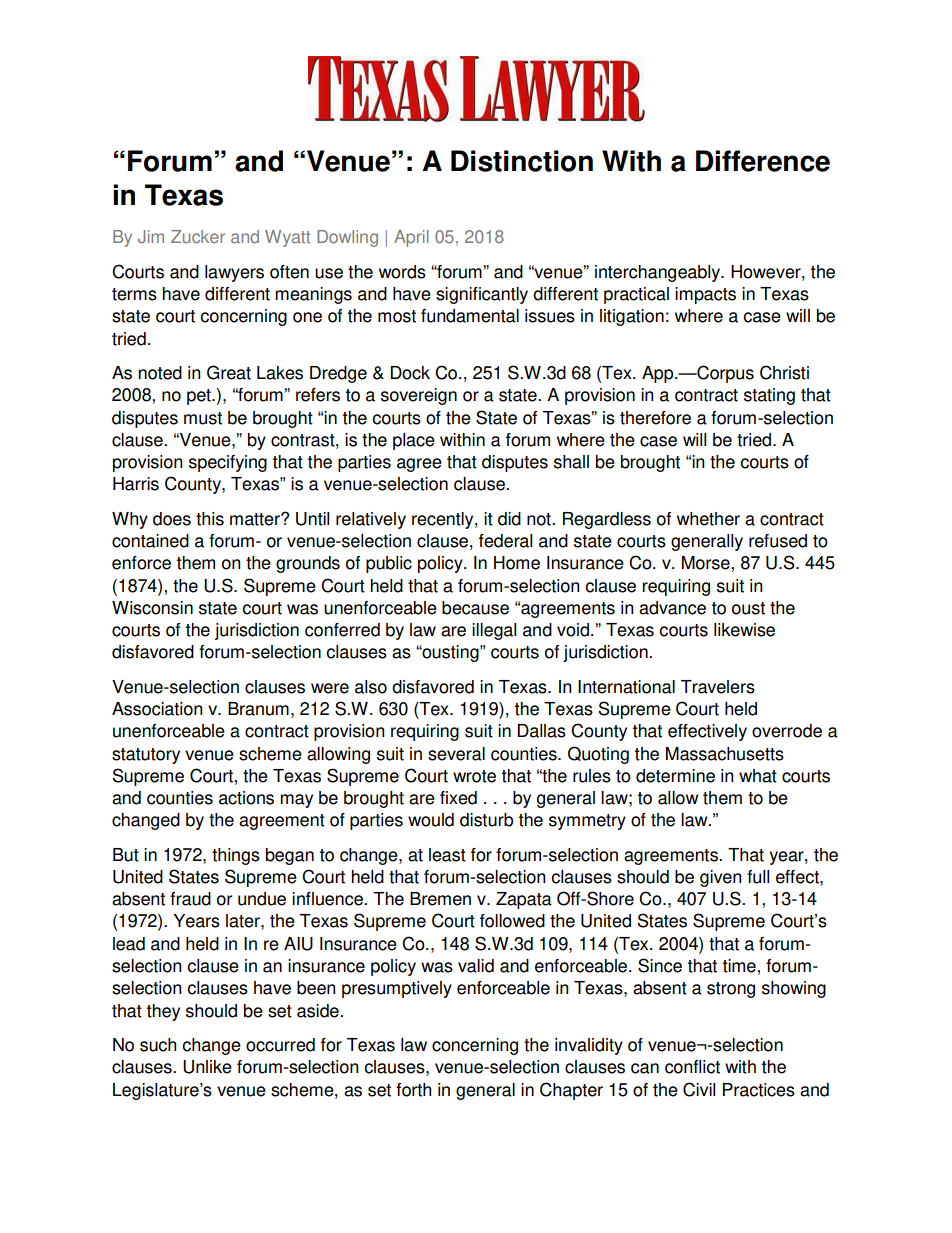 The image size is (952, 1233). I want to click on Difference, so click(763, 161).
